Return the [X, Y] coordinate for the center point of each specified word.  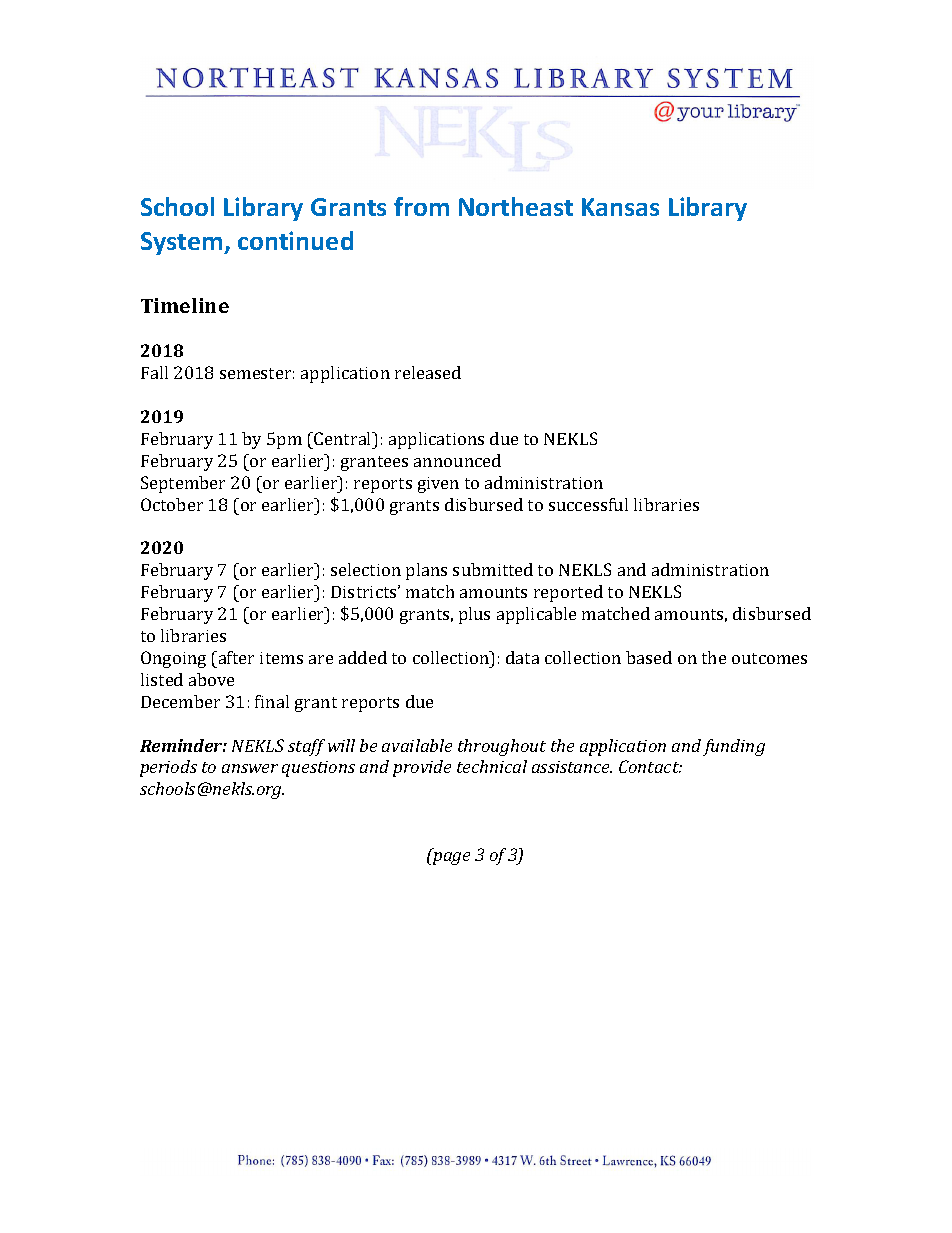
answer [250, 768]
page [451, 858]
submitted [493, 569]
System [183, 243]
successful [588, 504]
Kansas [620, 207]
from [421, 206]
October [172, 504]
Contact [650, 766]
